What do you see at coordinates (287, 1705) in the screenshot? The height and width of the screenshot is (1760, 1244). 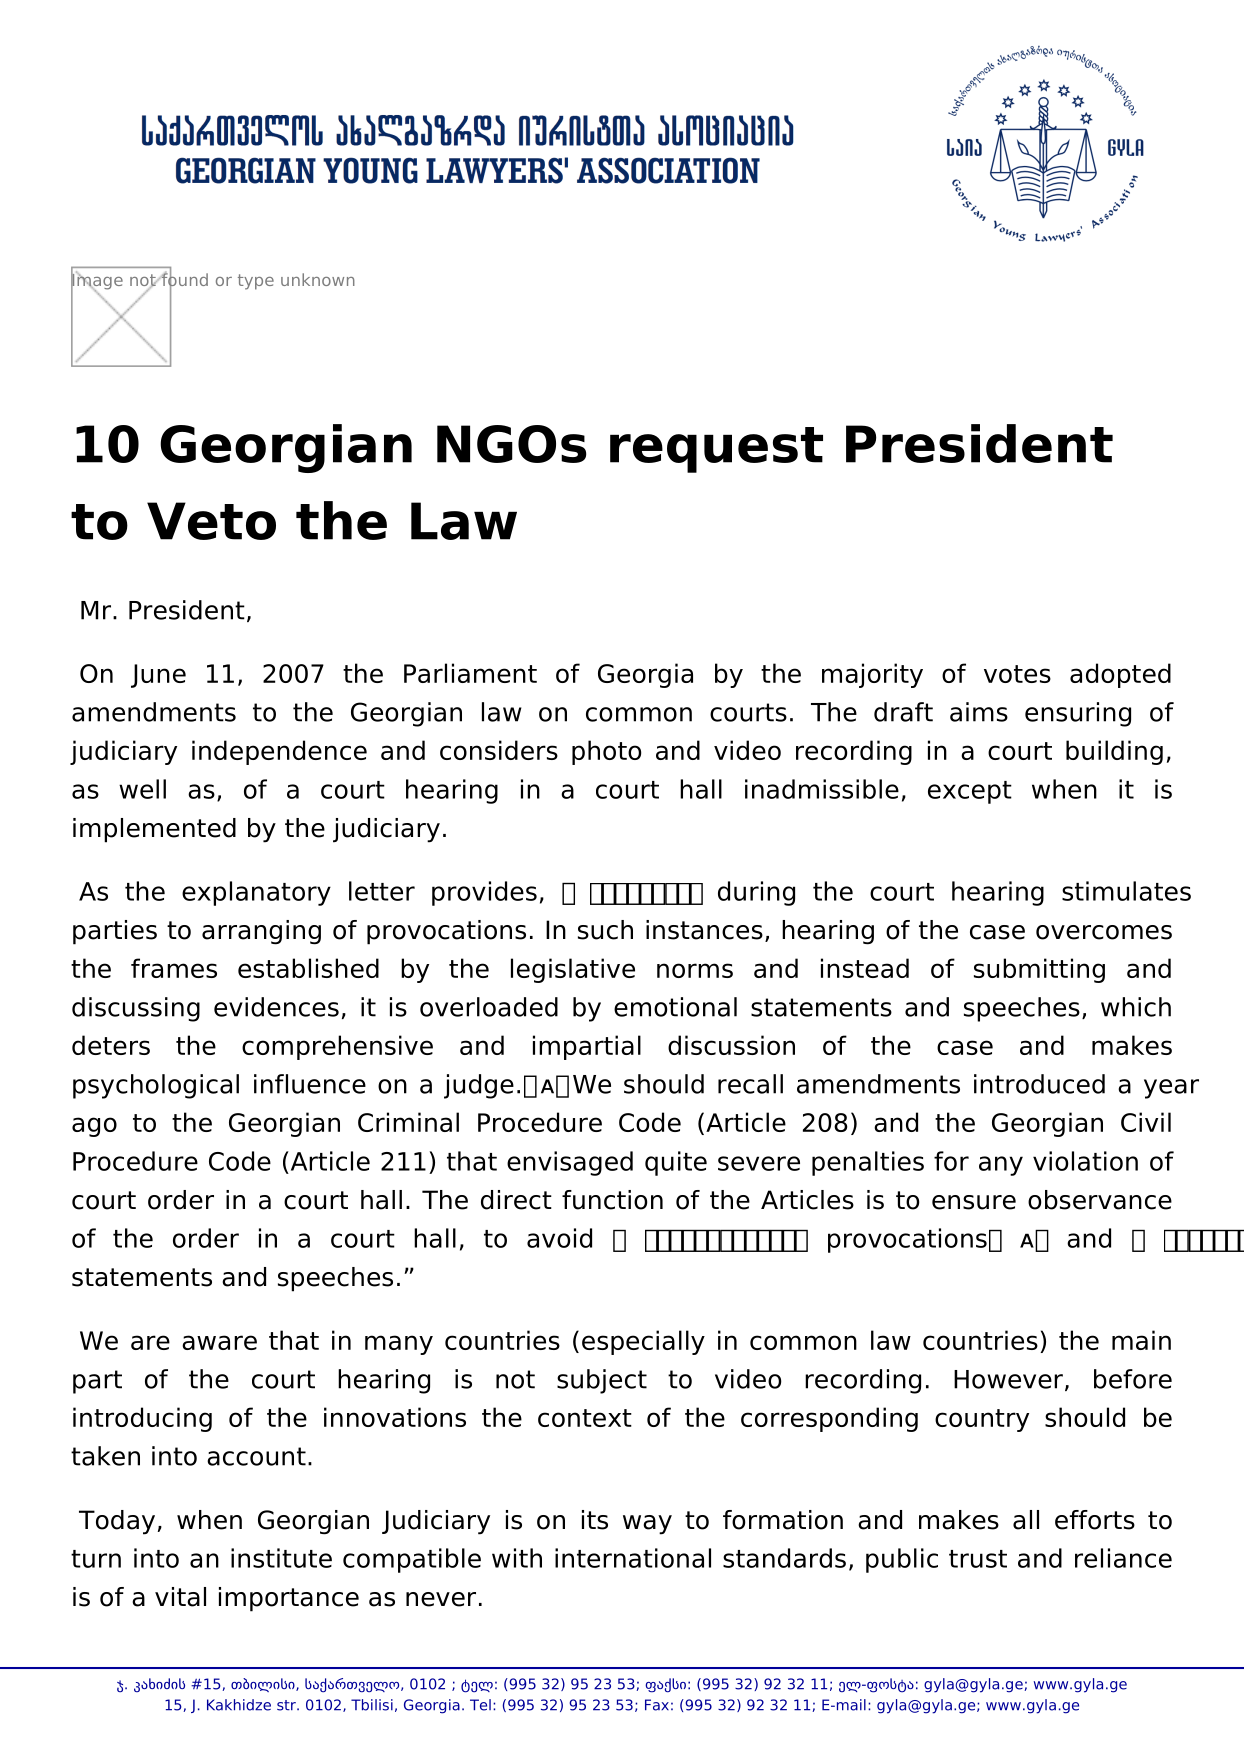 I see `str` at bounding box center [287, 1705].
